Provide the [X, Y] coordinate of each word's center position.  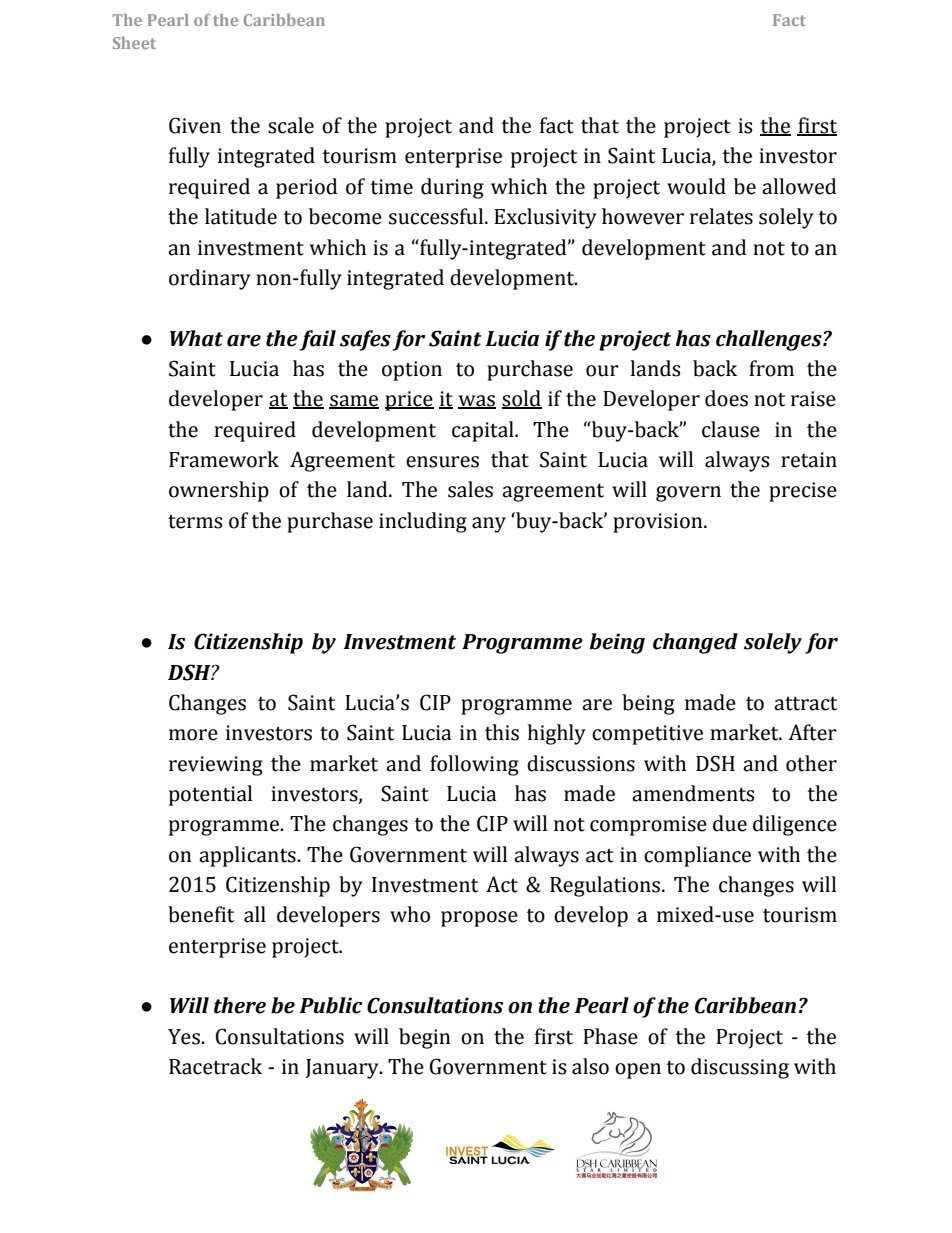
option [412, 371]
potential [210, 795]
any [489, 525]
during [452, 188]
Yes [185, 1037]
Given [195, 125]
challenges [770, 340]
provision [659, 523]
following [474, 765]
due [730, 823]
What [196, 338]
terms [195, 522]
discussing [740, 1068]
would [696, 186]
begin [425, 1038]
